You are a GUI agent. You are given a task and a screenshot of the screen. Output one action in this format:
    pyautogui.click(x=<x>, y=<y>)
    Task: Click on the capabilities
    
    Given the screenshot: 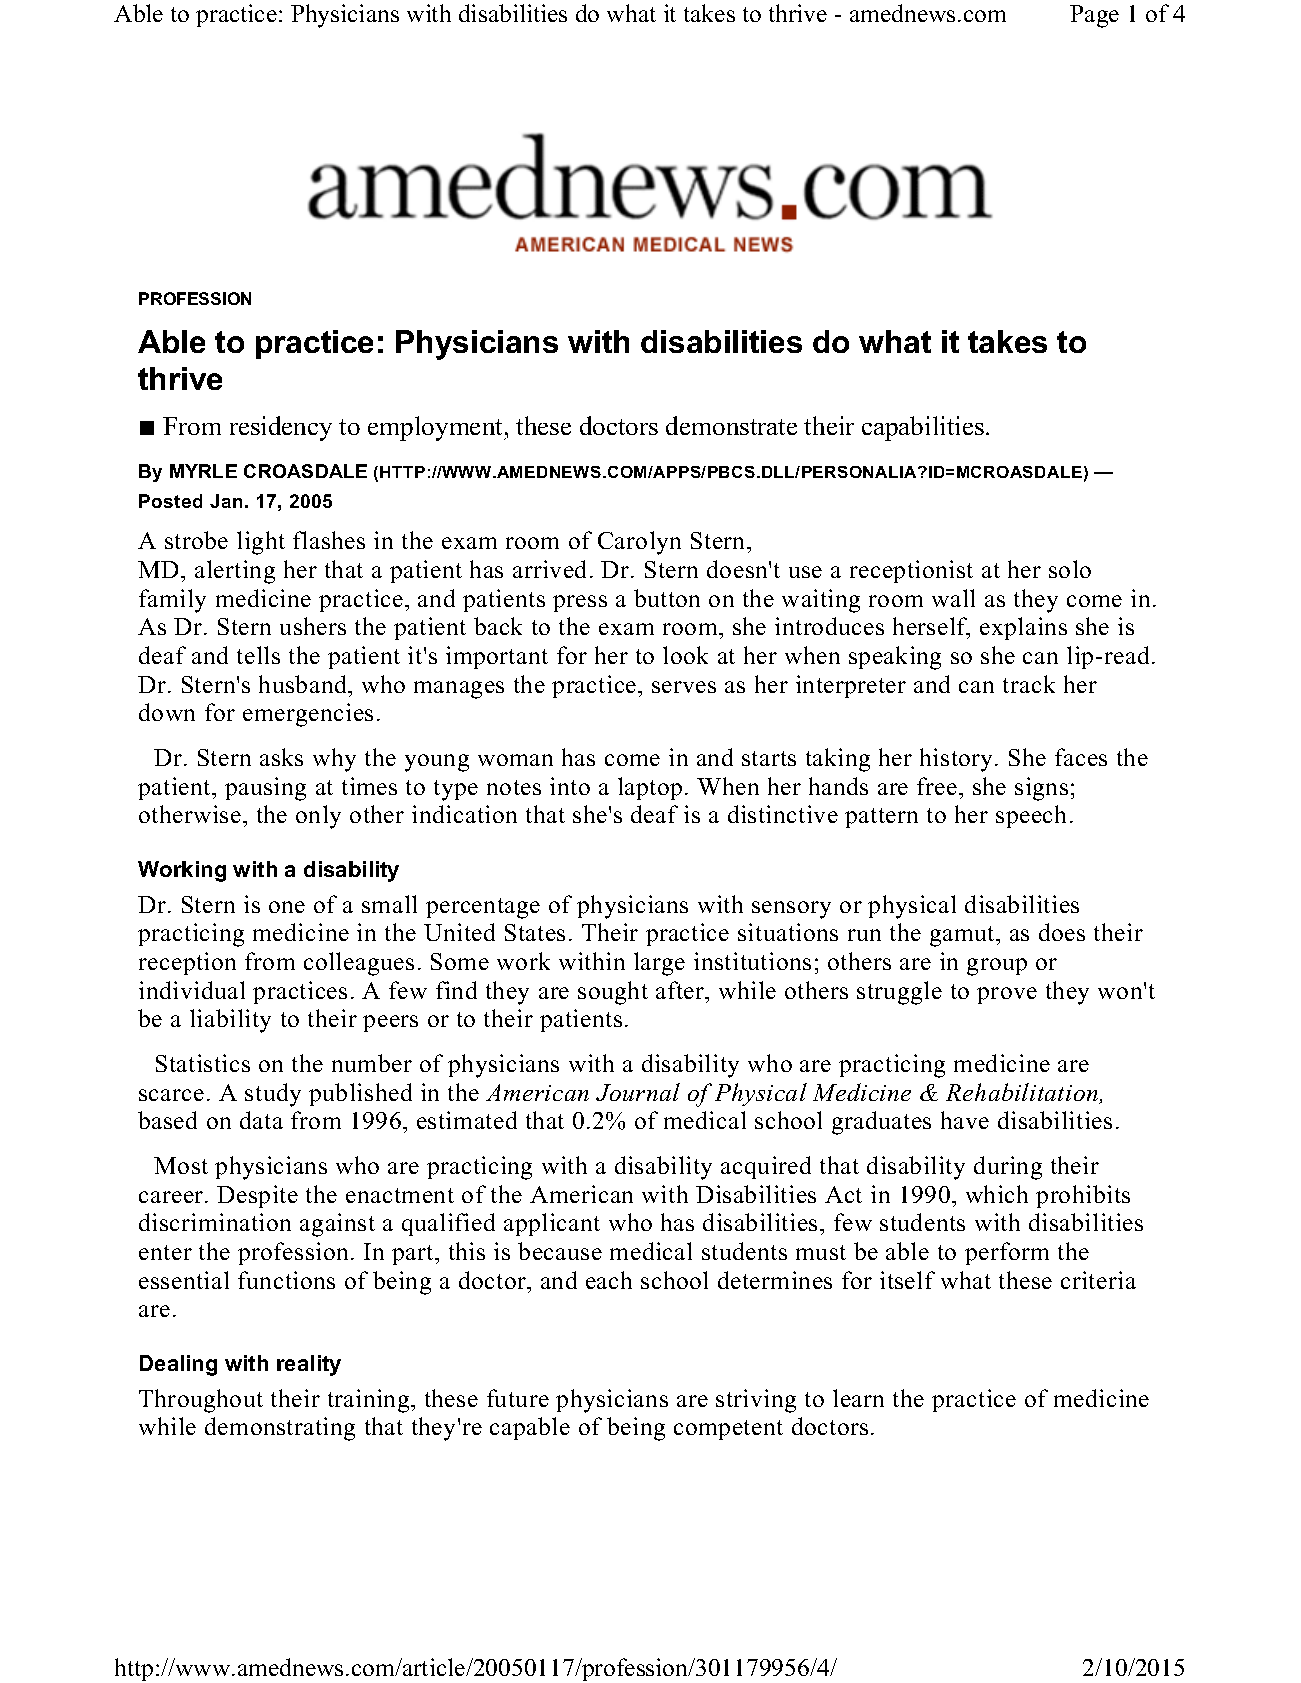 What is the action you would take?
    pyautogui.click(x=923, y=428)
